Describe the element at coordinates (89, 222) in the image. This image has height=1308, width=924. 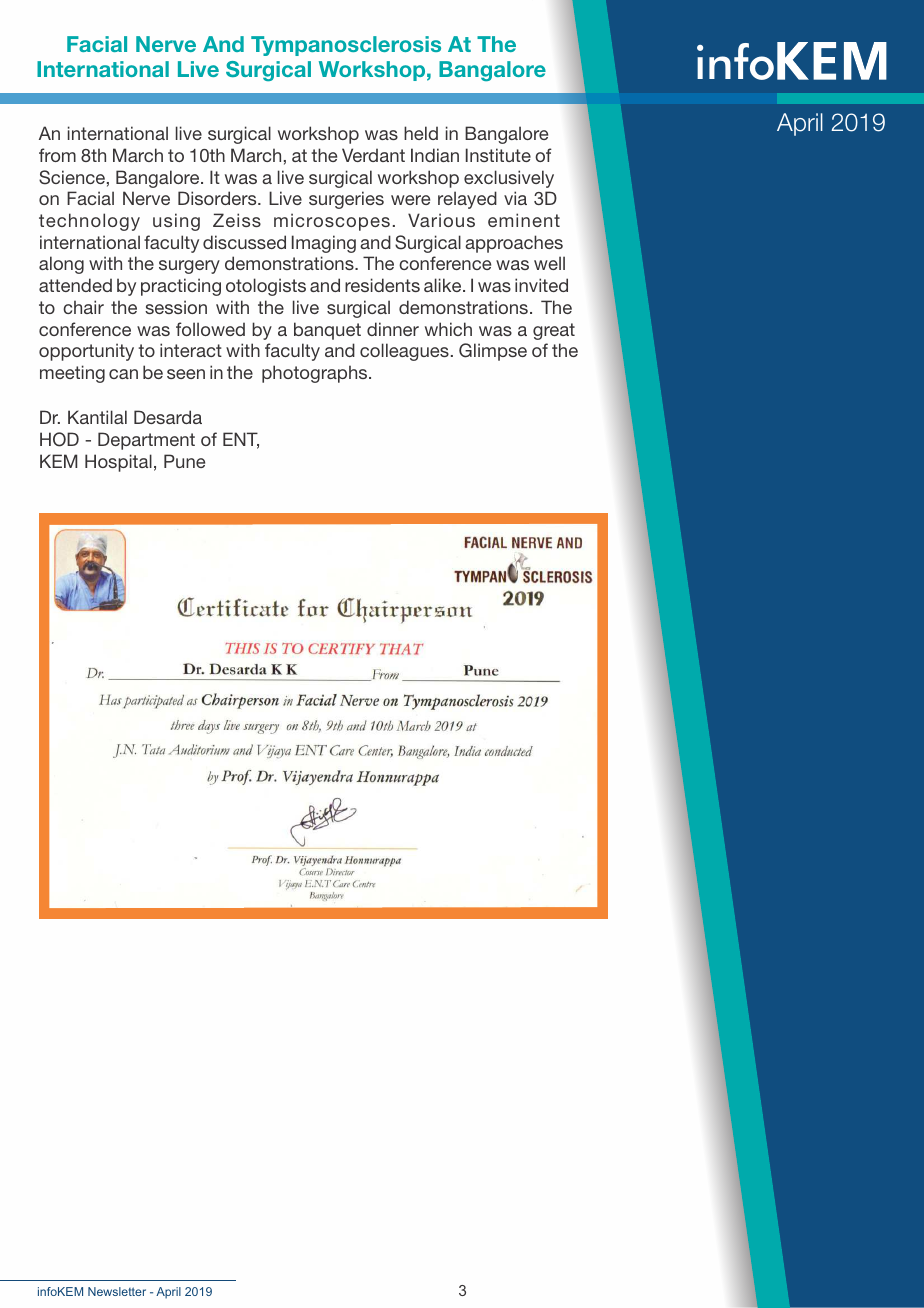
I see `technology` at that location.
